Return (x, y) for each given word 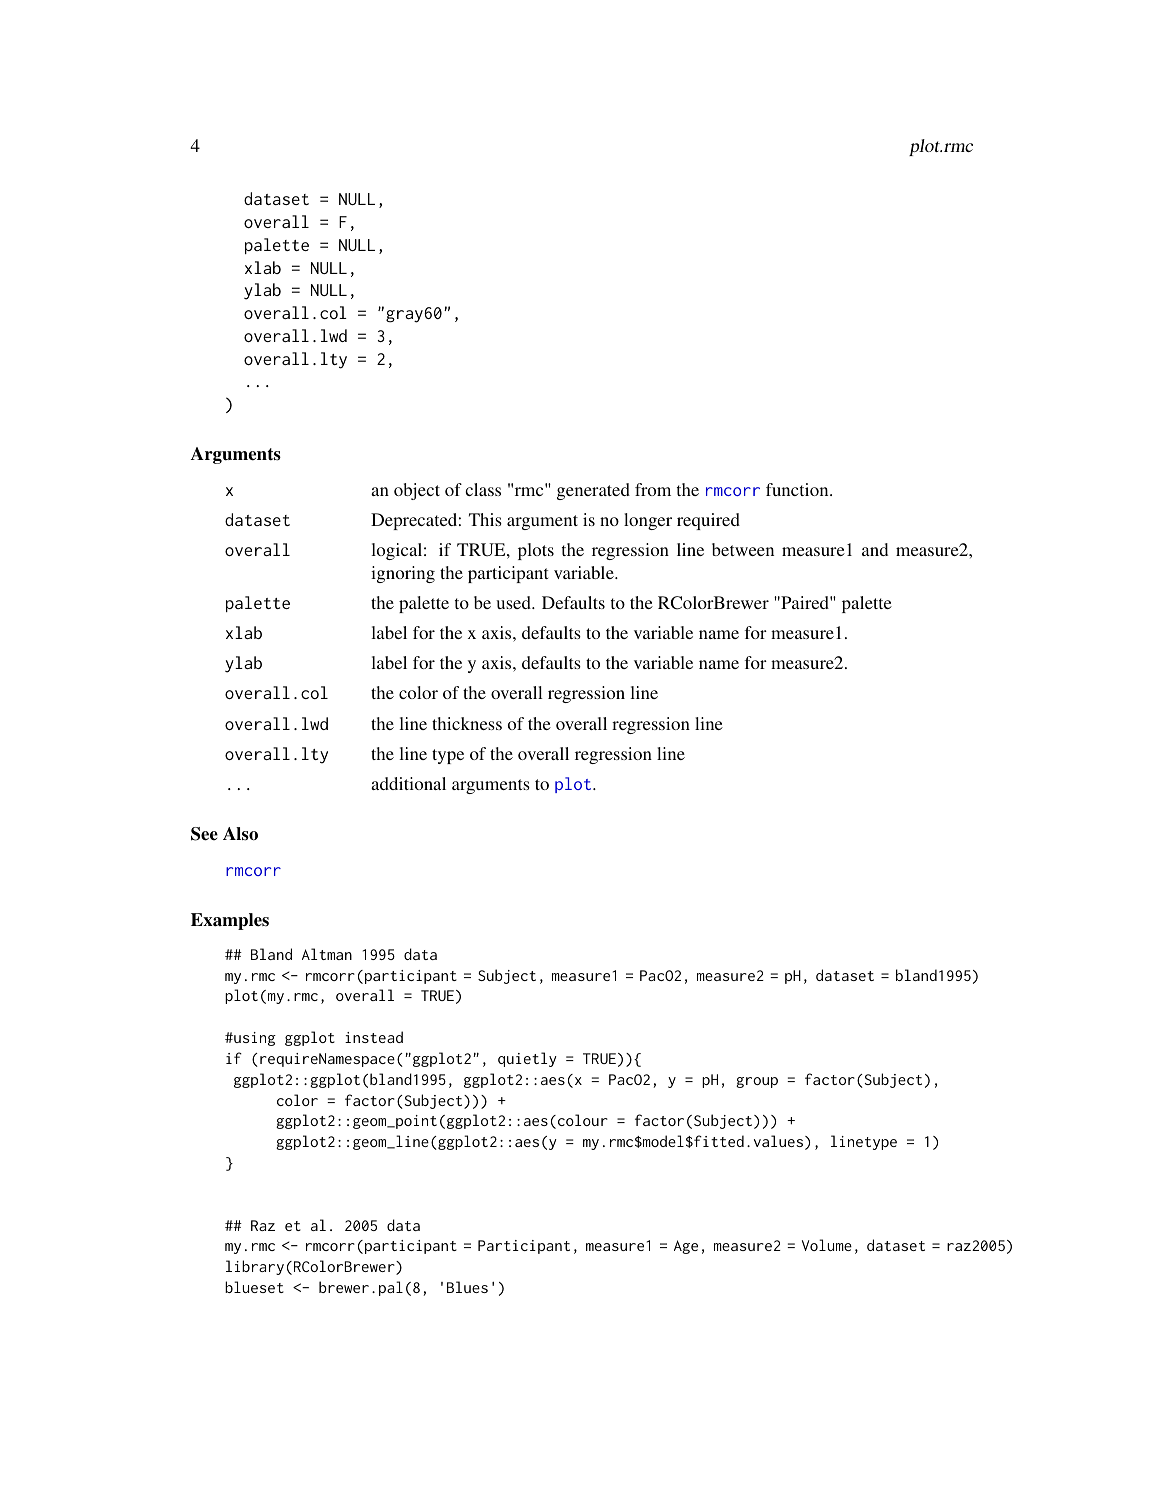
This (485, 519)
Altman (327, 954)
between (743, 549)
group (757, 1082)
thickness (467, 723)
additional (408, 783)
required (708, 521)
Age (686, 1247)
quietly (527, 1059)
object (417, 491)
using (254, 1039)
